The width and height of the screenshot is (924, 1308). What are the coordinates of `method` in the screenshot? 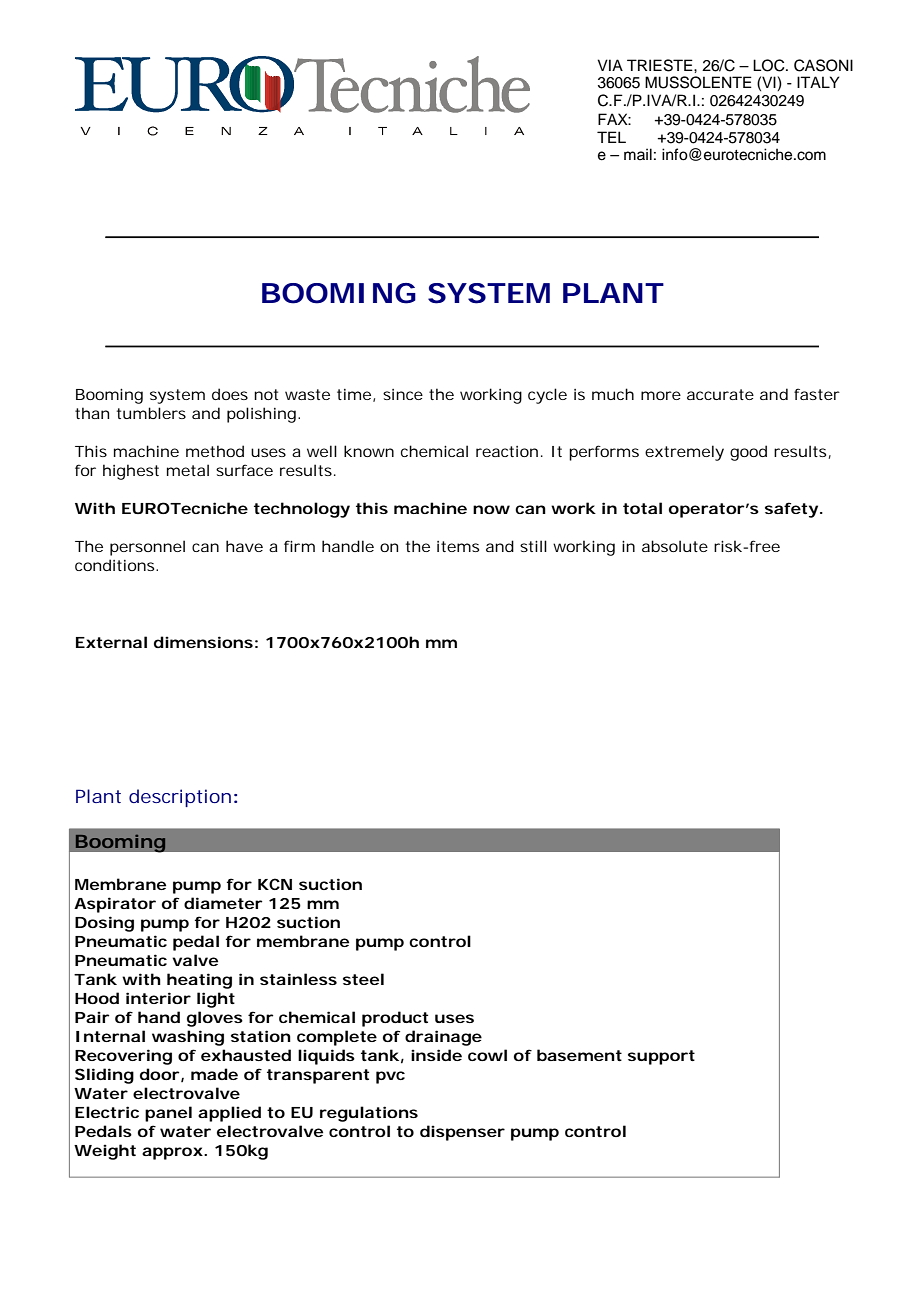 It's located at (215, 451).
